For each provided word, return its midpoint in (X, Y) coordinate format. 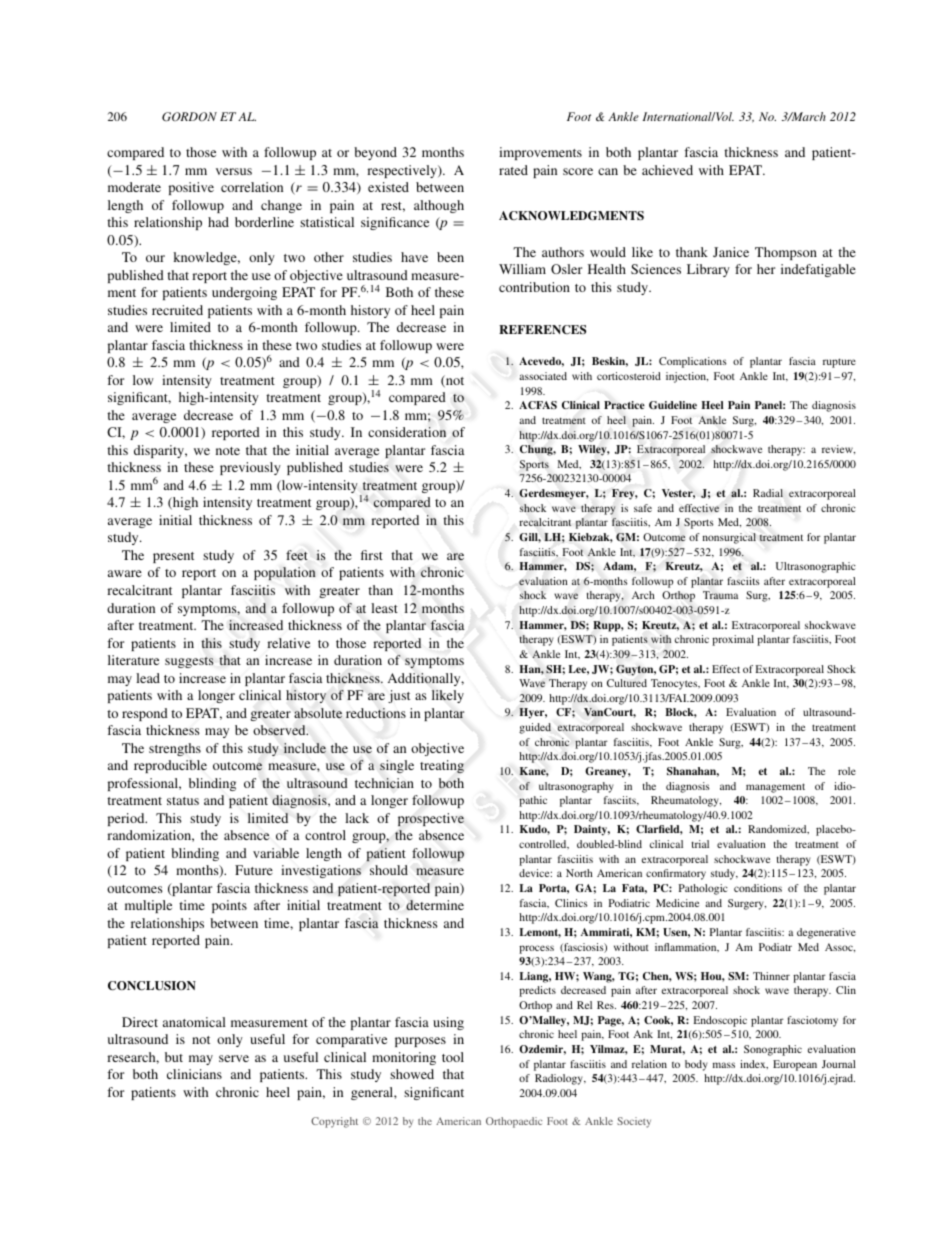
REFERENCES (542, 329)
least (384, 608)
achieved (667, 170)
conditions (758, 888)
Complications (693, 362)
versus (234, 171)
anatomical (194, 1022)
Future (254, 870)
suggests (189, 662)
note (228, 451)
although (439, 206)
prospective (431, 819)
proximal (733, 640)
